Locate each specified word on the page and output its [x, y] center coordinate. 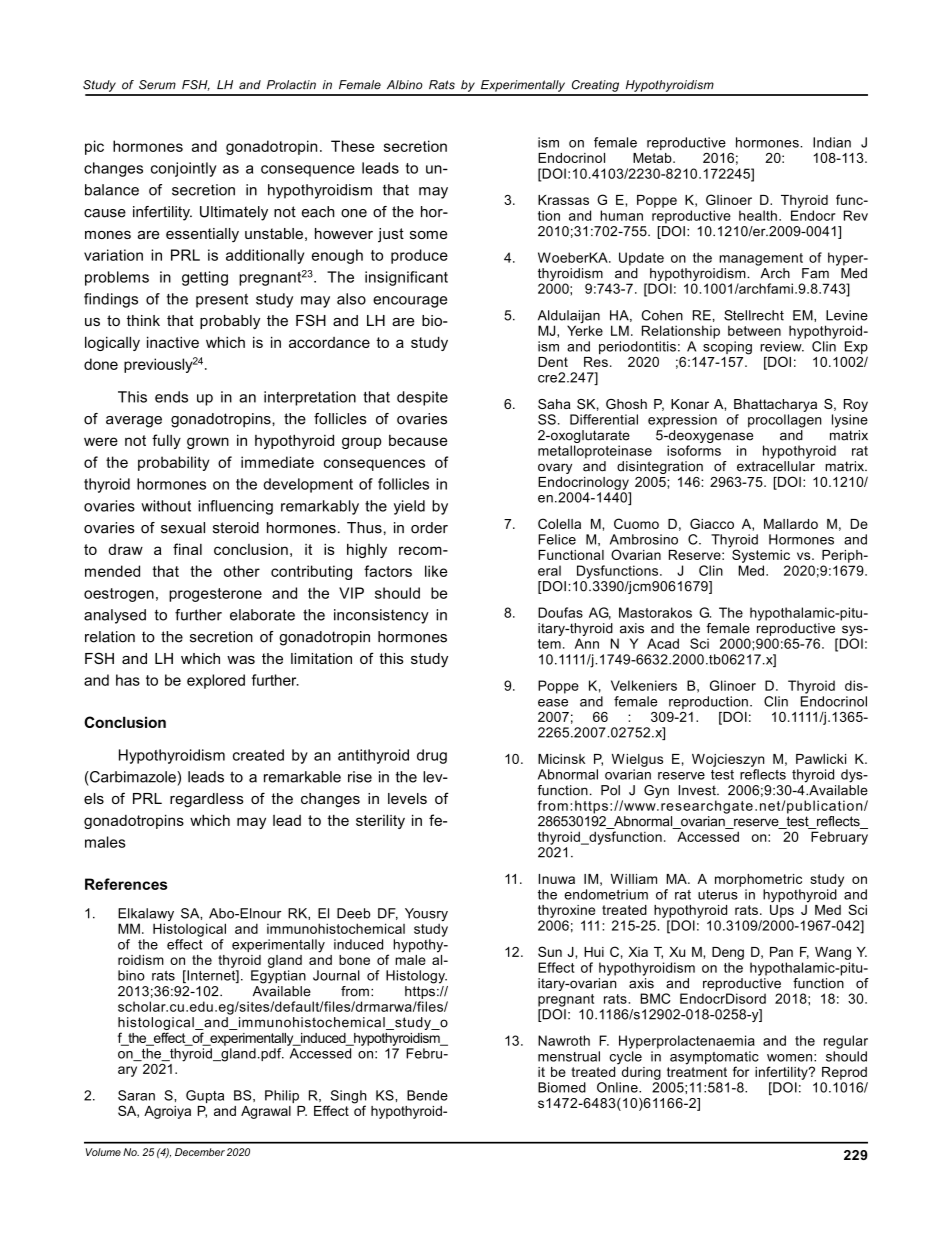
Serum [157, 85]
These [352, 146]
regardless [207, 800]
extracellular [776, 466]
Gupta [205, 1096]
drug [432, 756]
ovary [555, 468]
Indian [832, 142]
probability [173, 463]
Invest [698, 790]
